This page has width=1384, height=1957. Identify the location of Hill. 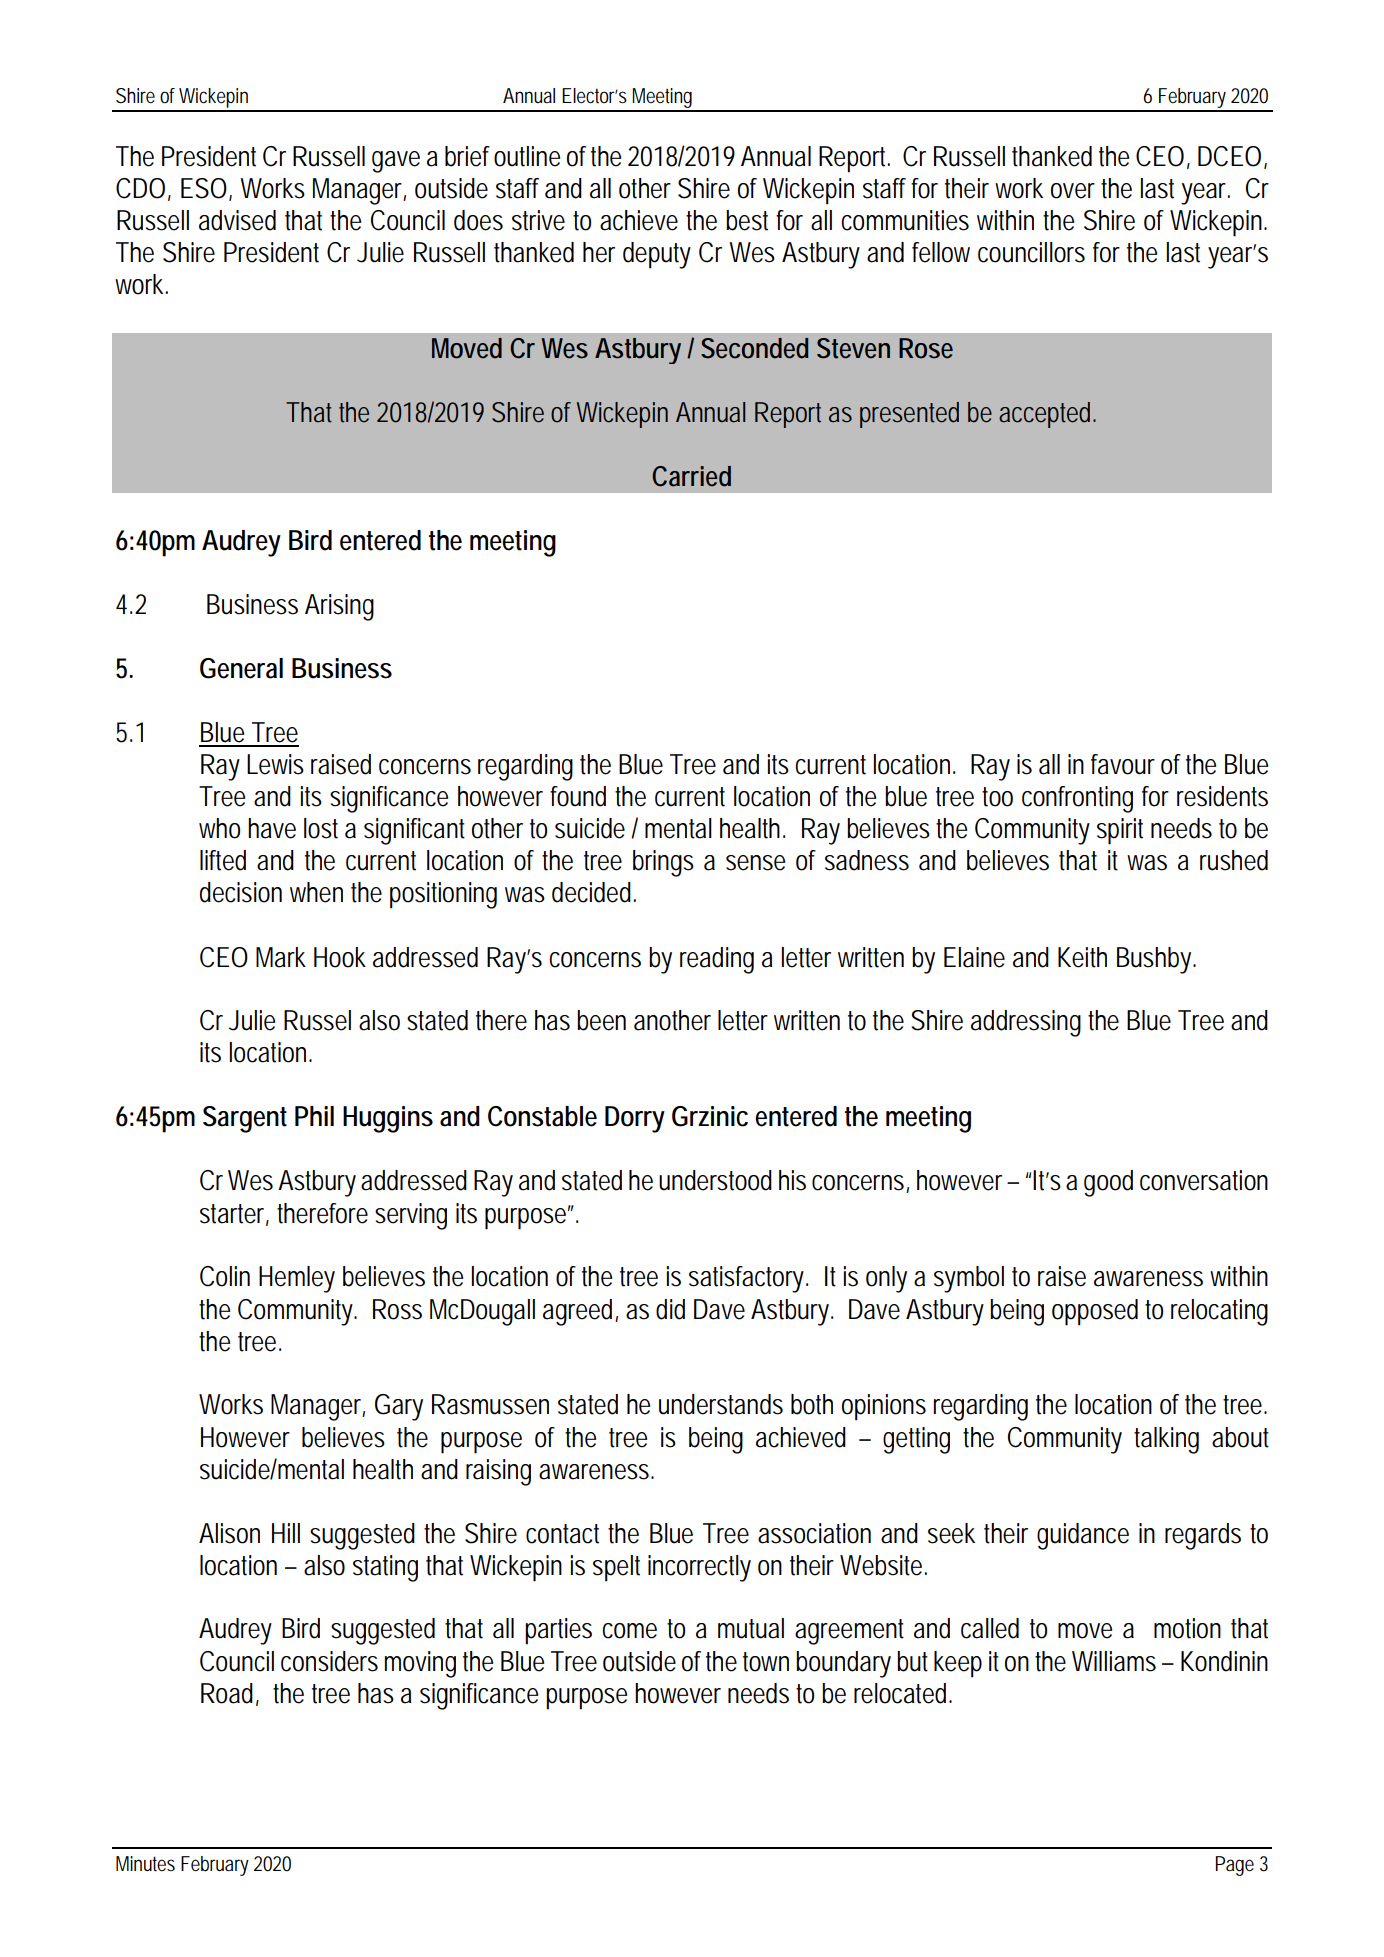
(286, 1533).
